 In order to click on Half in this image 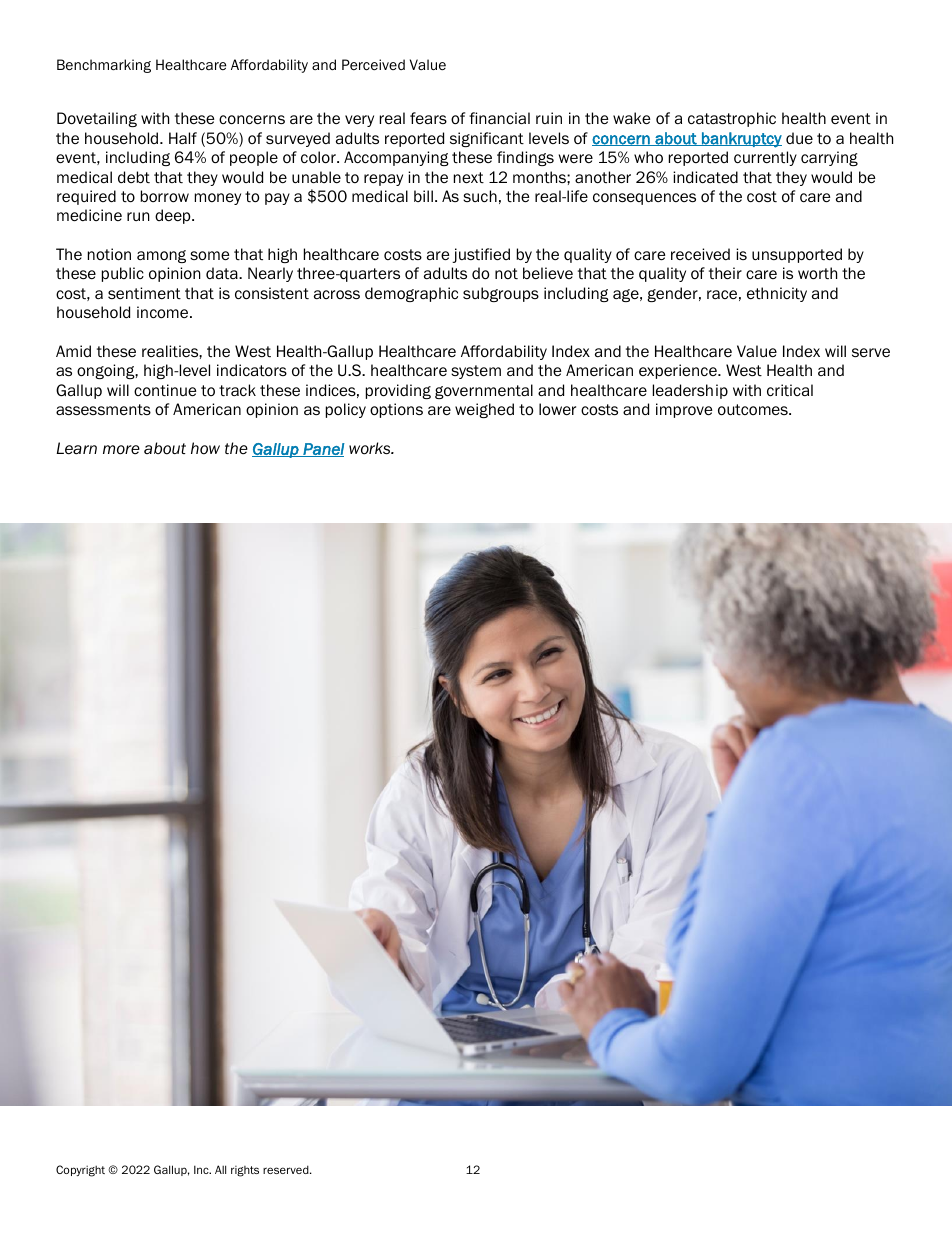, I will do `click(183, 138)`.
